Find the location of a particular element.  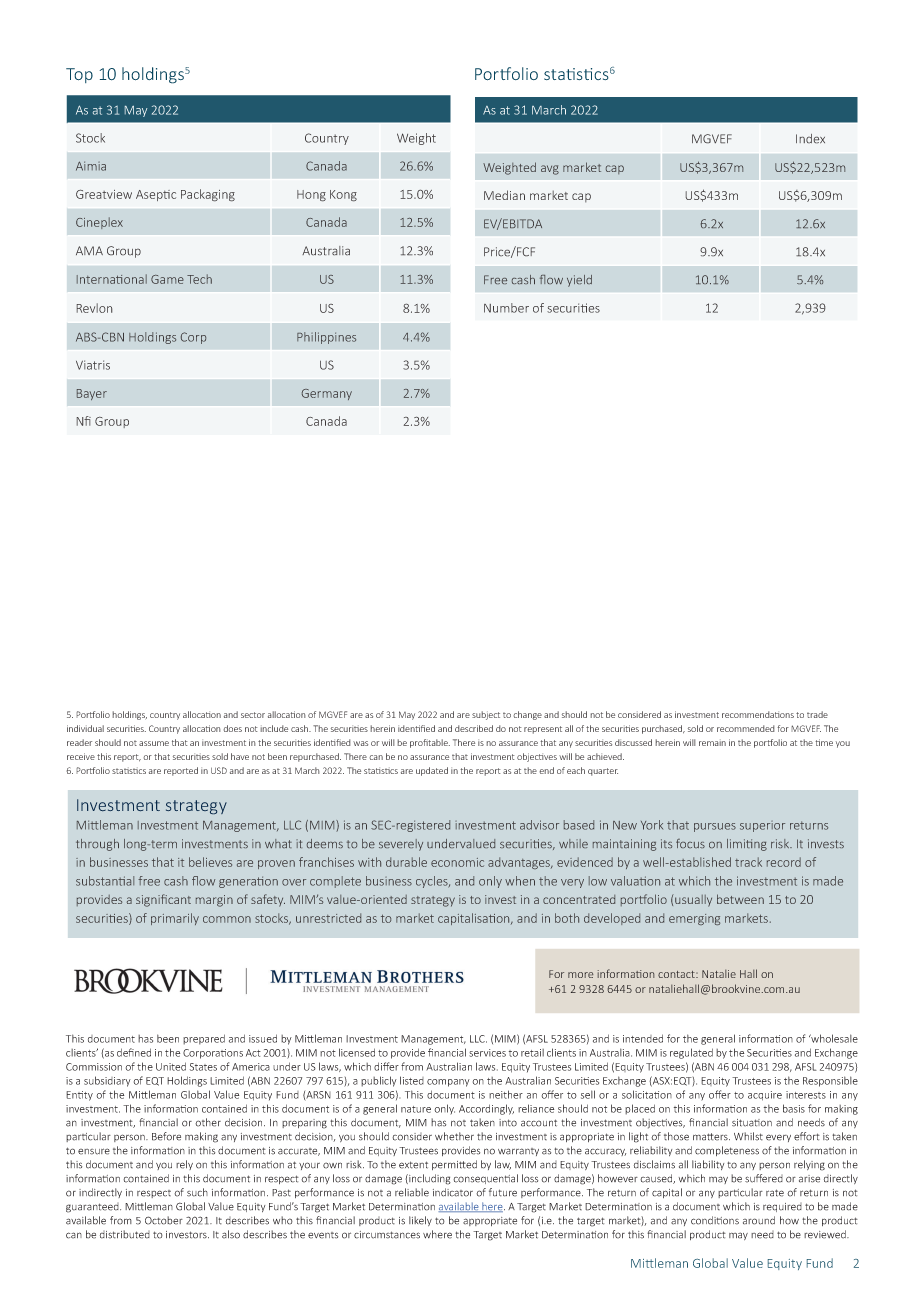

Median is located at coordinates (504, 195).
